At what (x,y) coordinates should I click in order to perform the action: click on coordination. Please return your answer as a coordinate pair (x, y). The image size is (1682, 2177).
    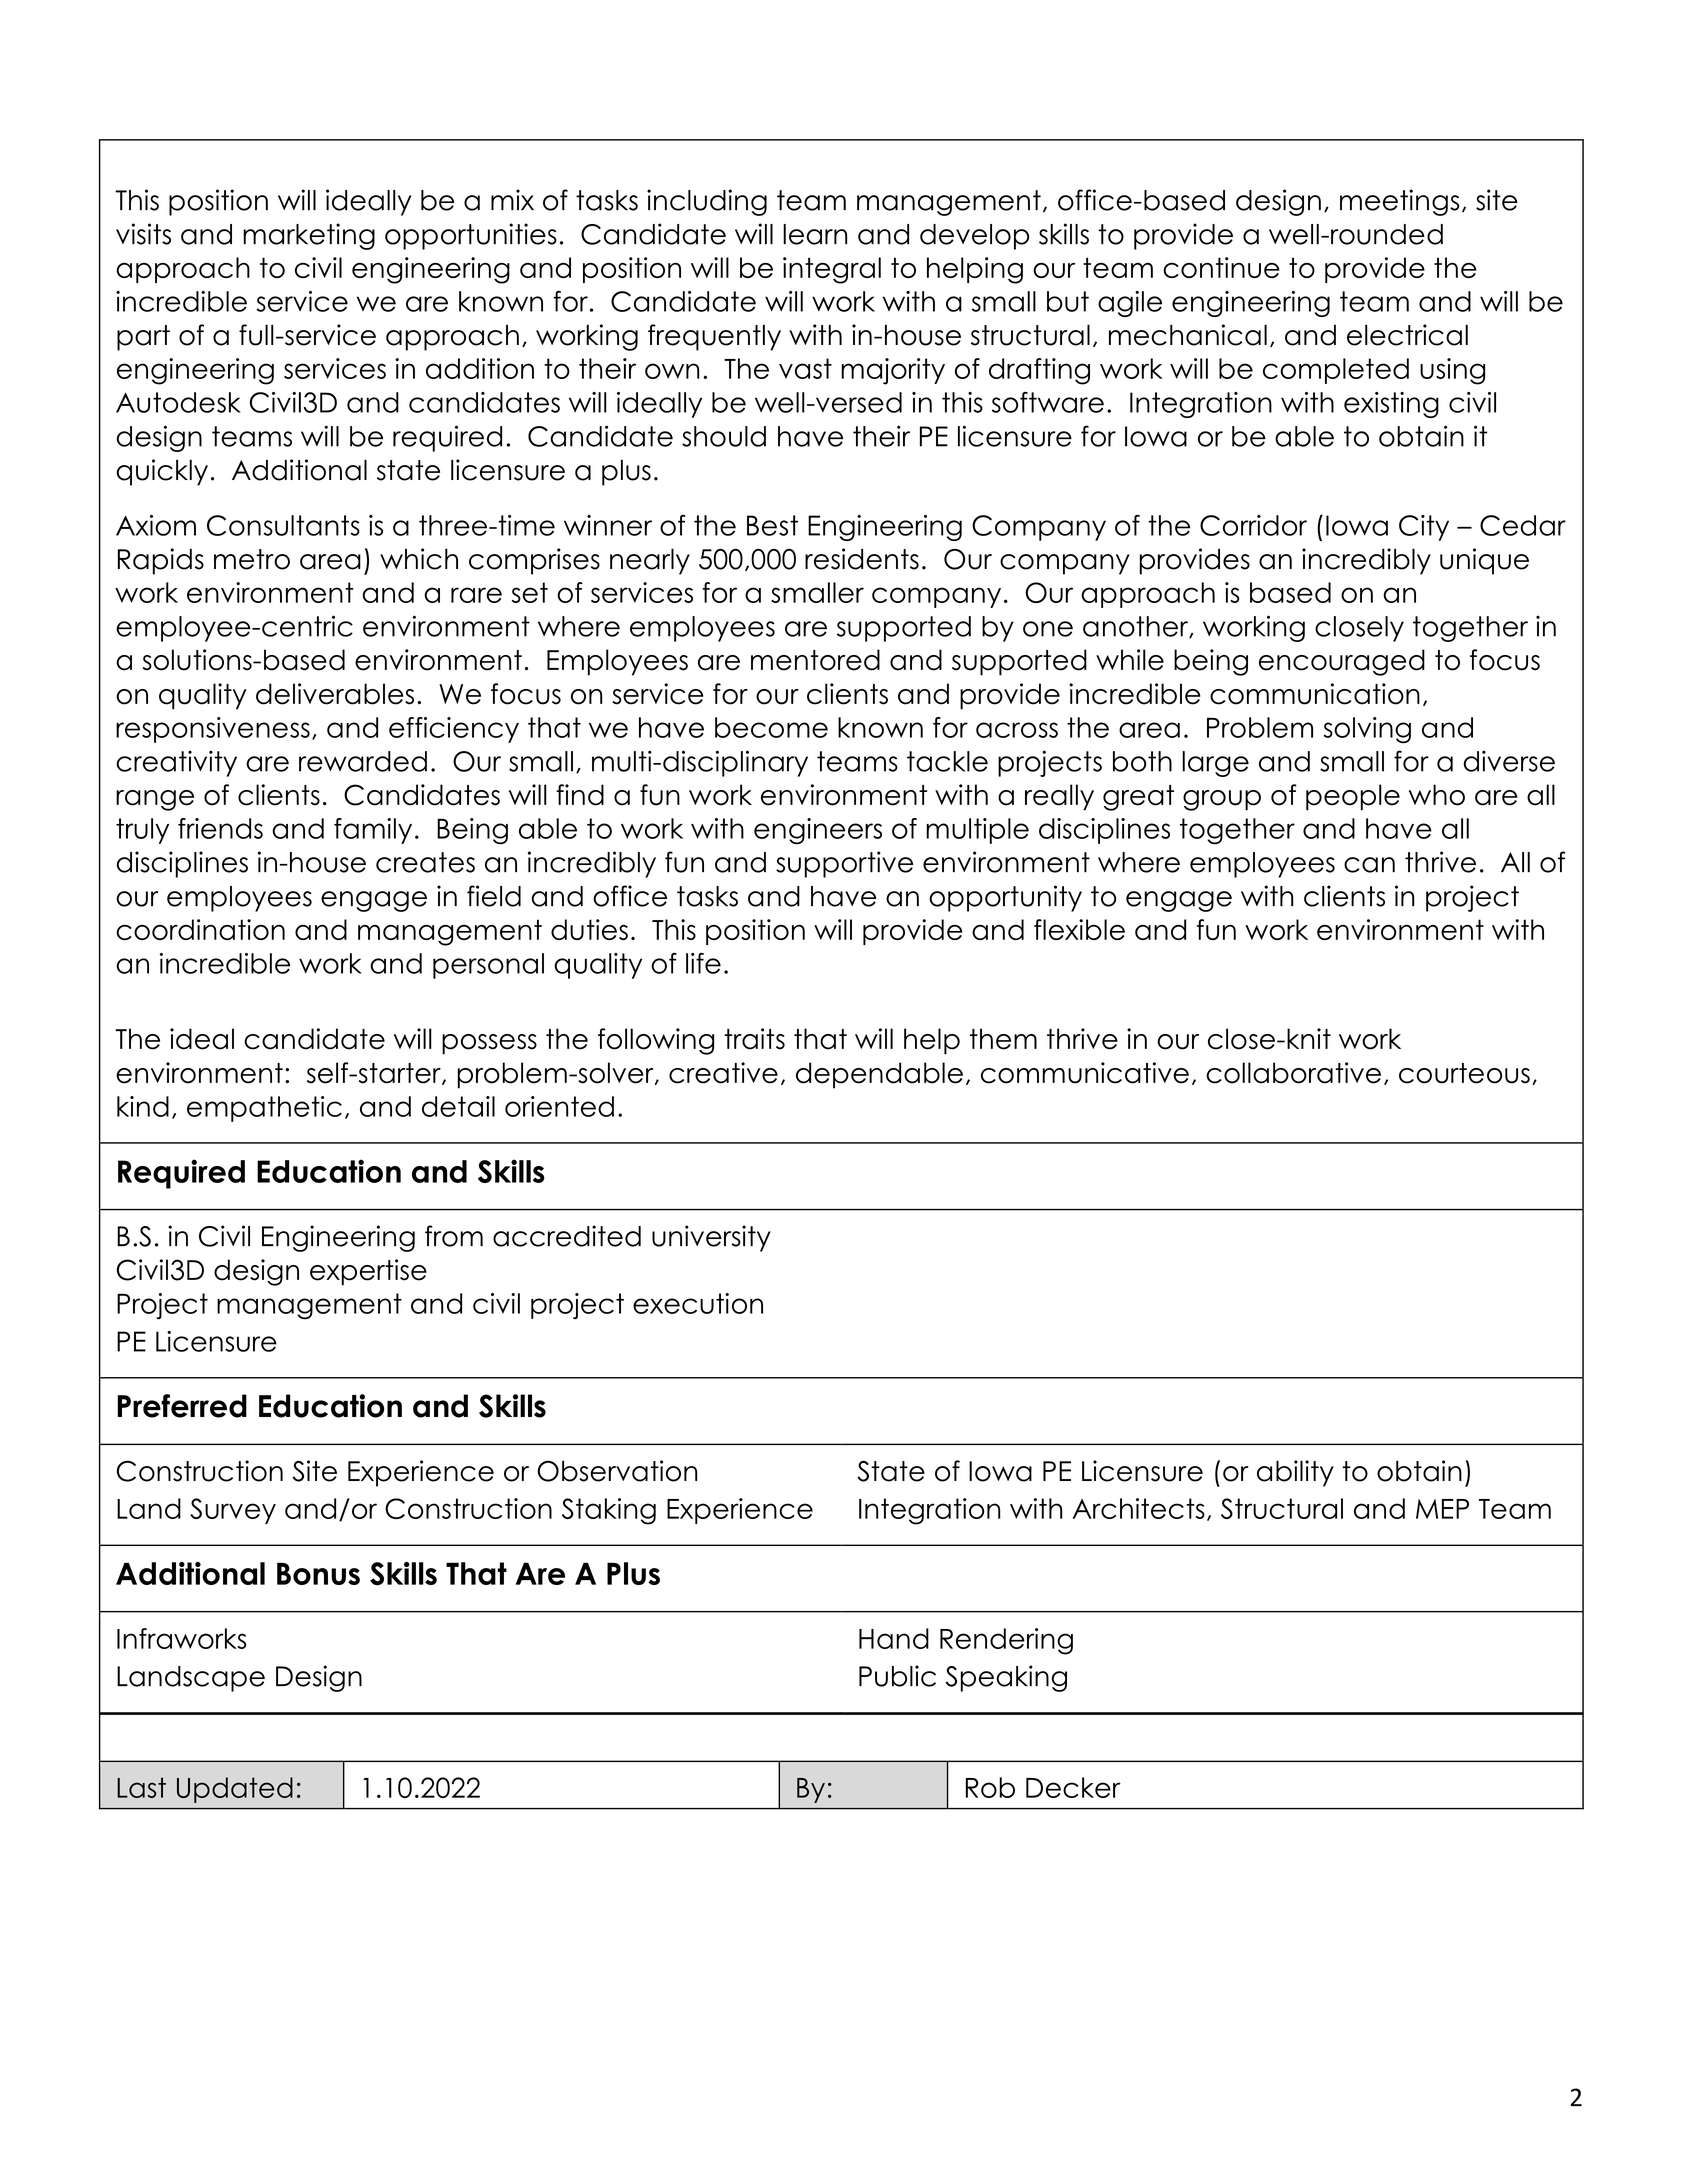
    Looking at the image, I should click on (200, 929).
